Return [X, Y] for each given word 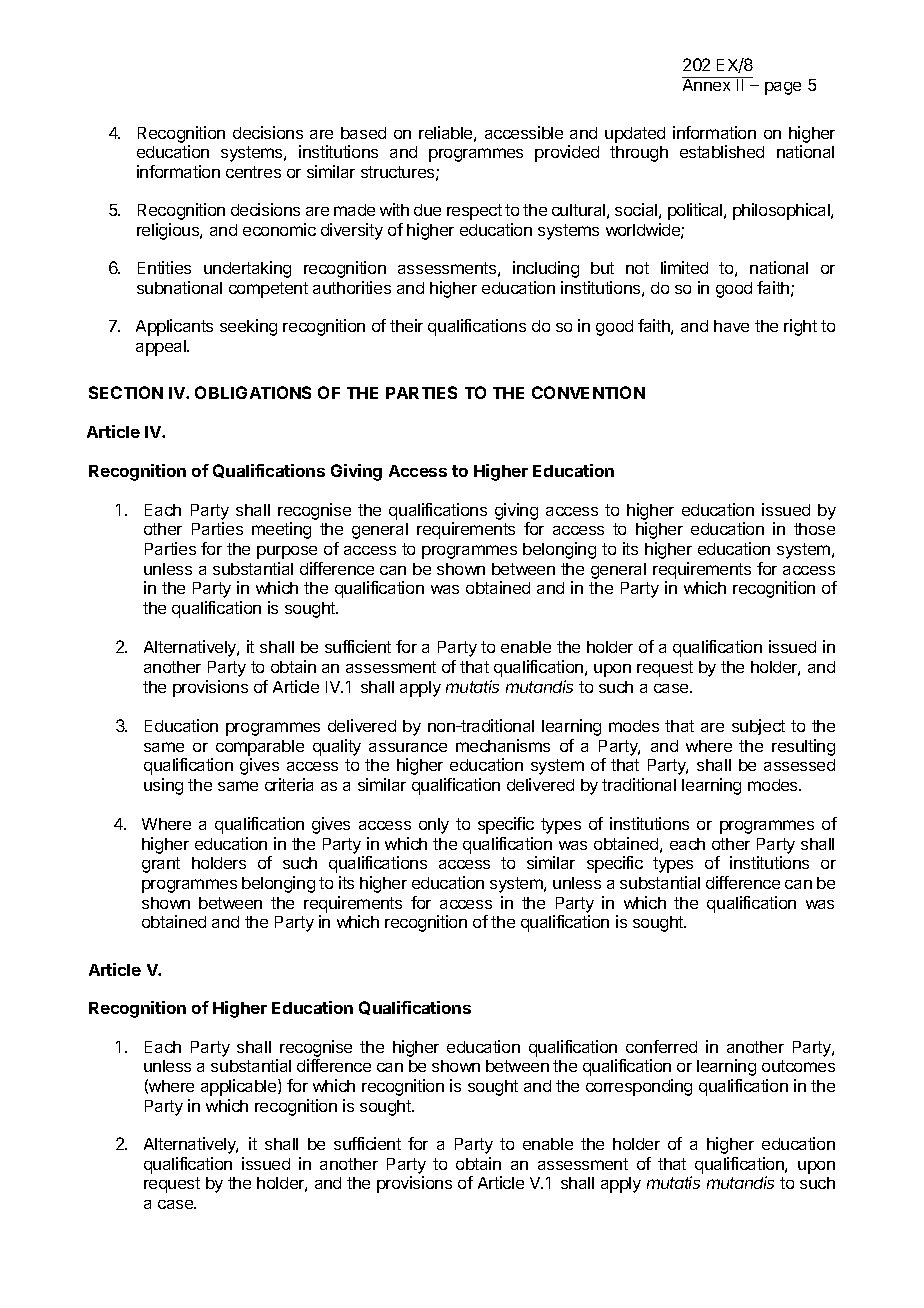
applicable [240, 1087]
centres [253, 172]
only [434, 826]
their [406, 325]
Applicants [174, 327]
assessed [799, 765]
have [731, 326]
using [163, 786]
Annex [707, 84]
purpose [287, 552]
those [814, 529]
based [363, 133]
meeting [281, 530]
